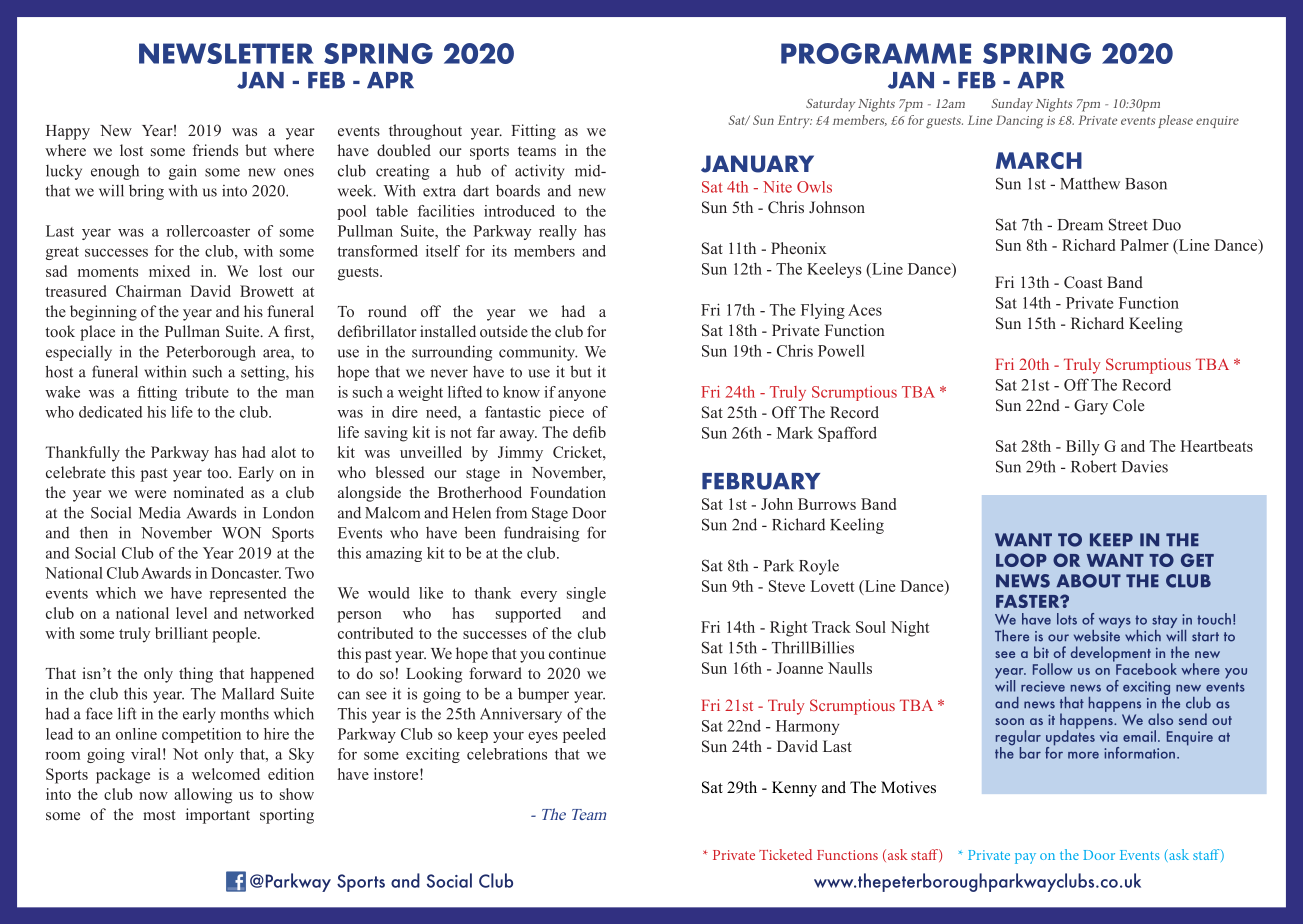  I want to click on Ticketed, so click(785, 854).
